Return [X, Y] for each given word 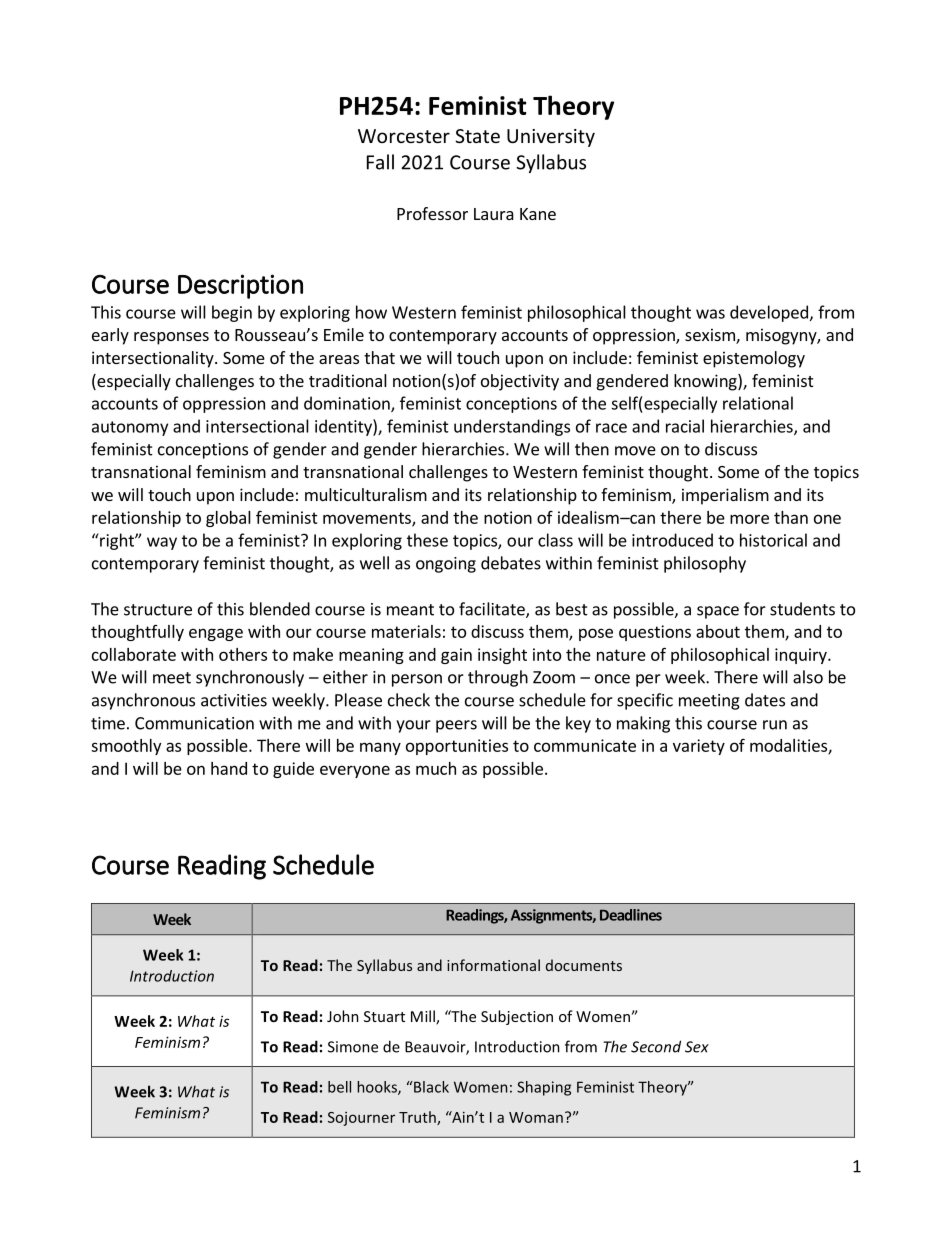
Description [240, 286]
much [436, 768]
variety [699, 747]
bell [339, 1087]
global [228, 519]
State [477, 136]
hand [229, 768]
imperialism [725, 496]
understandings [512, 427]
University [551, 138]
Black [430, 1087]
